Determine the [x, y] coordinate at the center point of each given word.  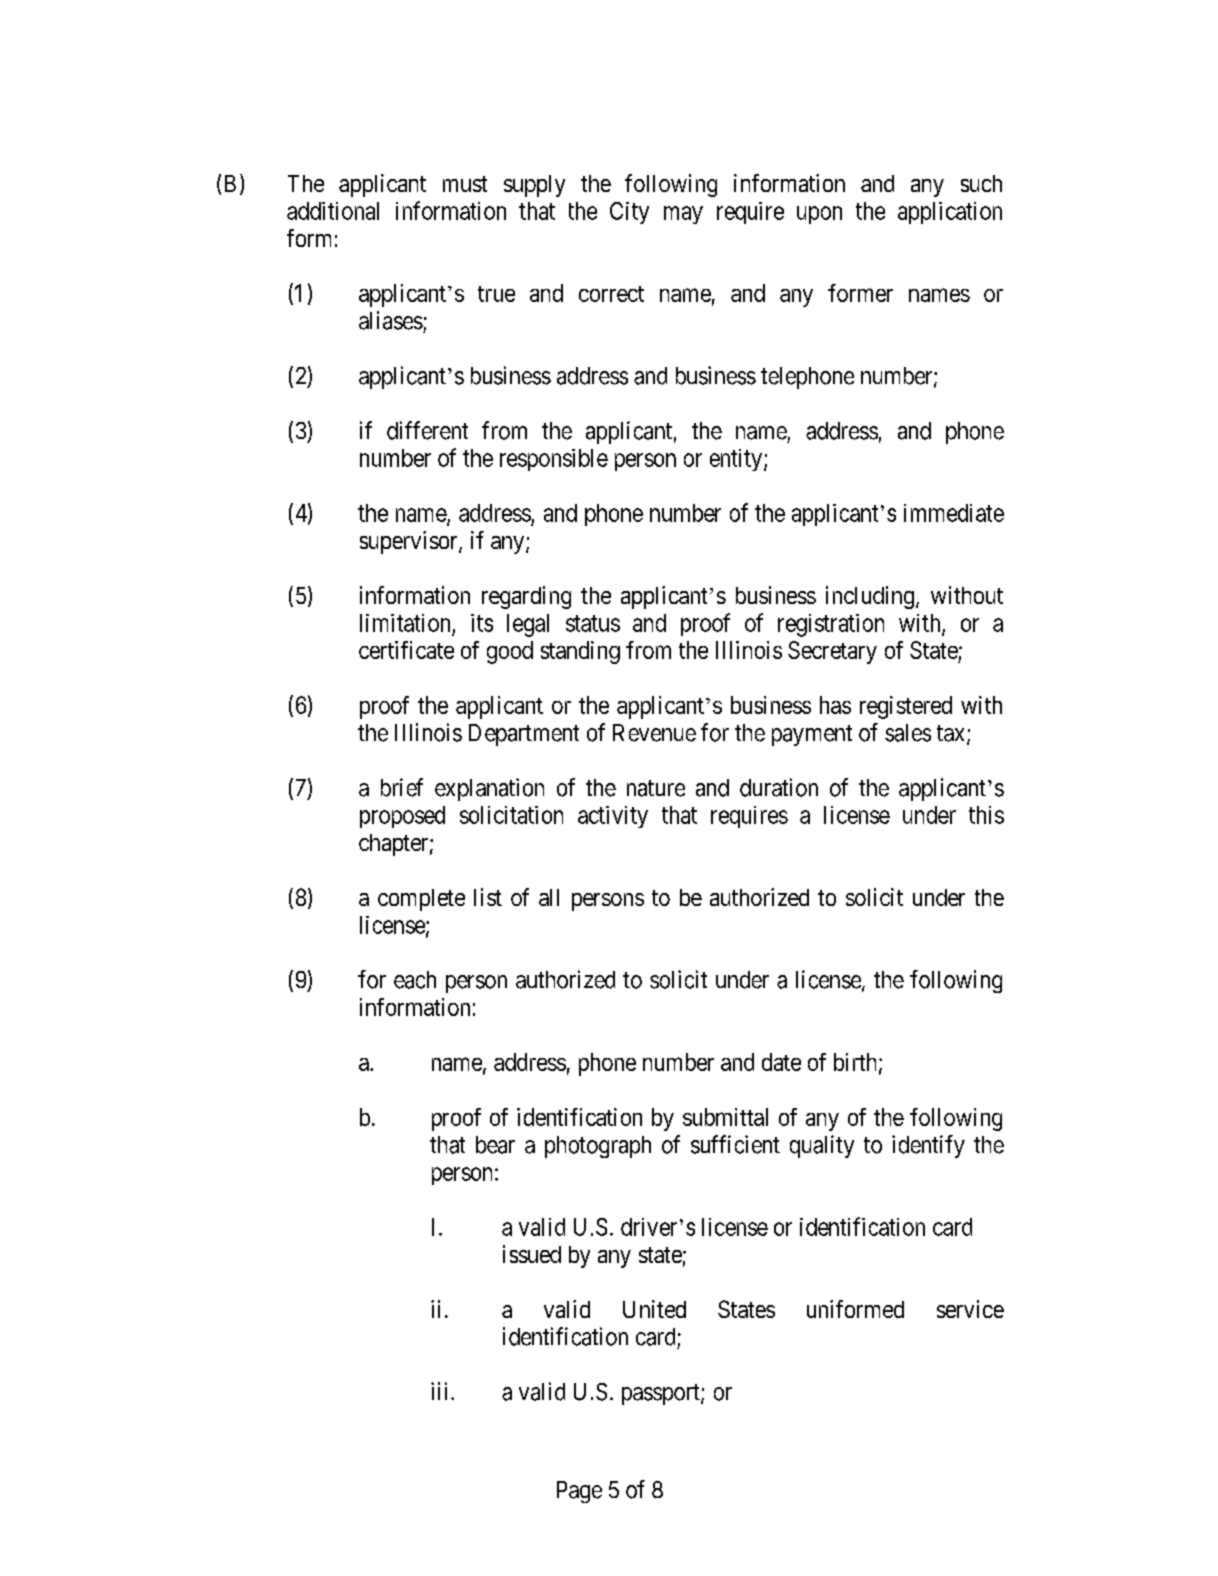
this [986, 815]
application [950, 213]
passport [662, 1394]
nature [656, 788]
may [683, 215]
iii [441, 1391]
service [970, 1309]
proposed [402, 817]
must [465, 184]
